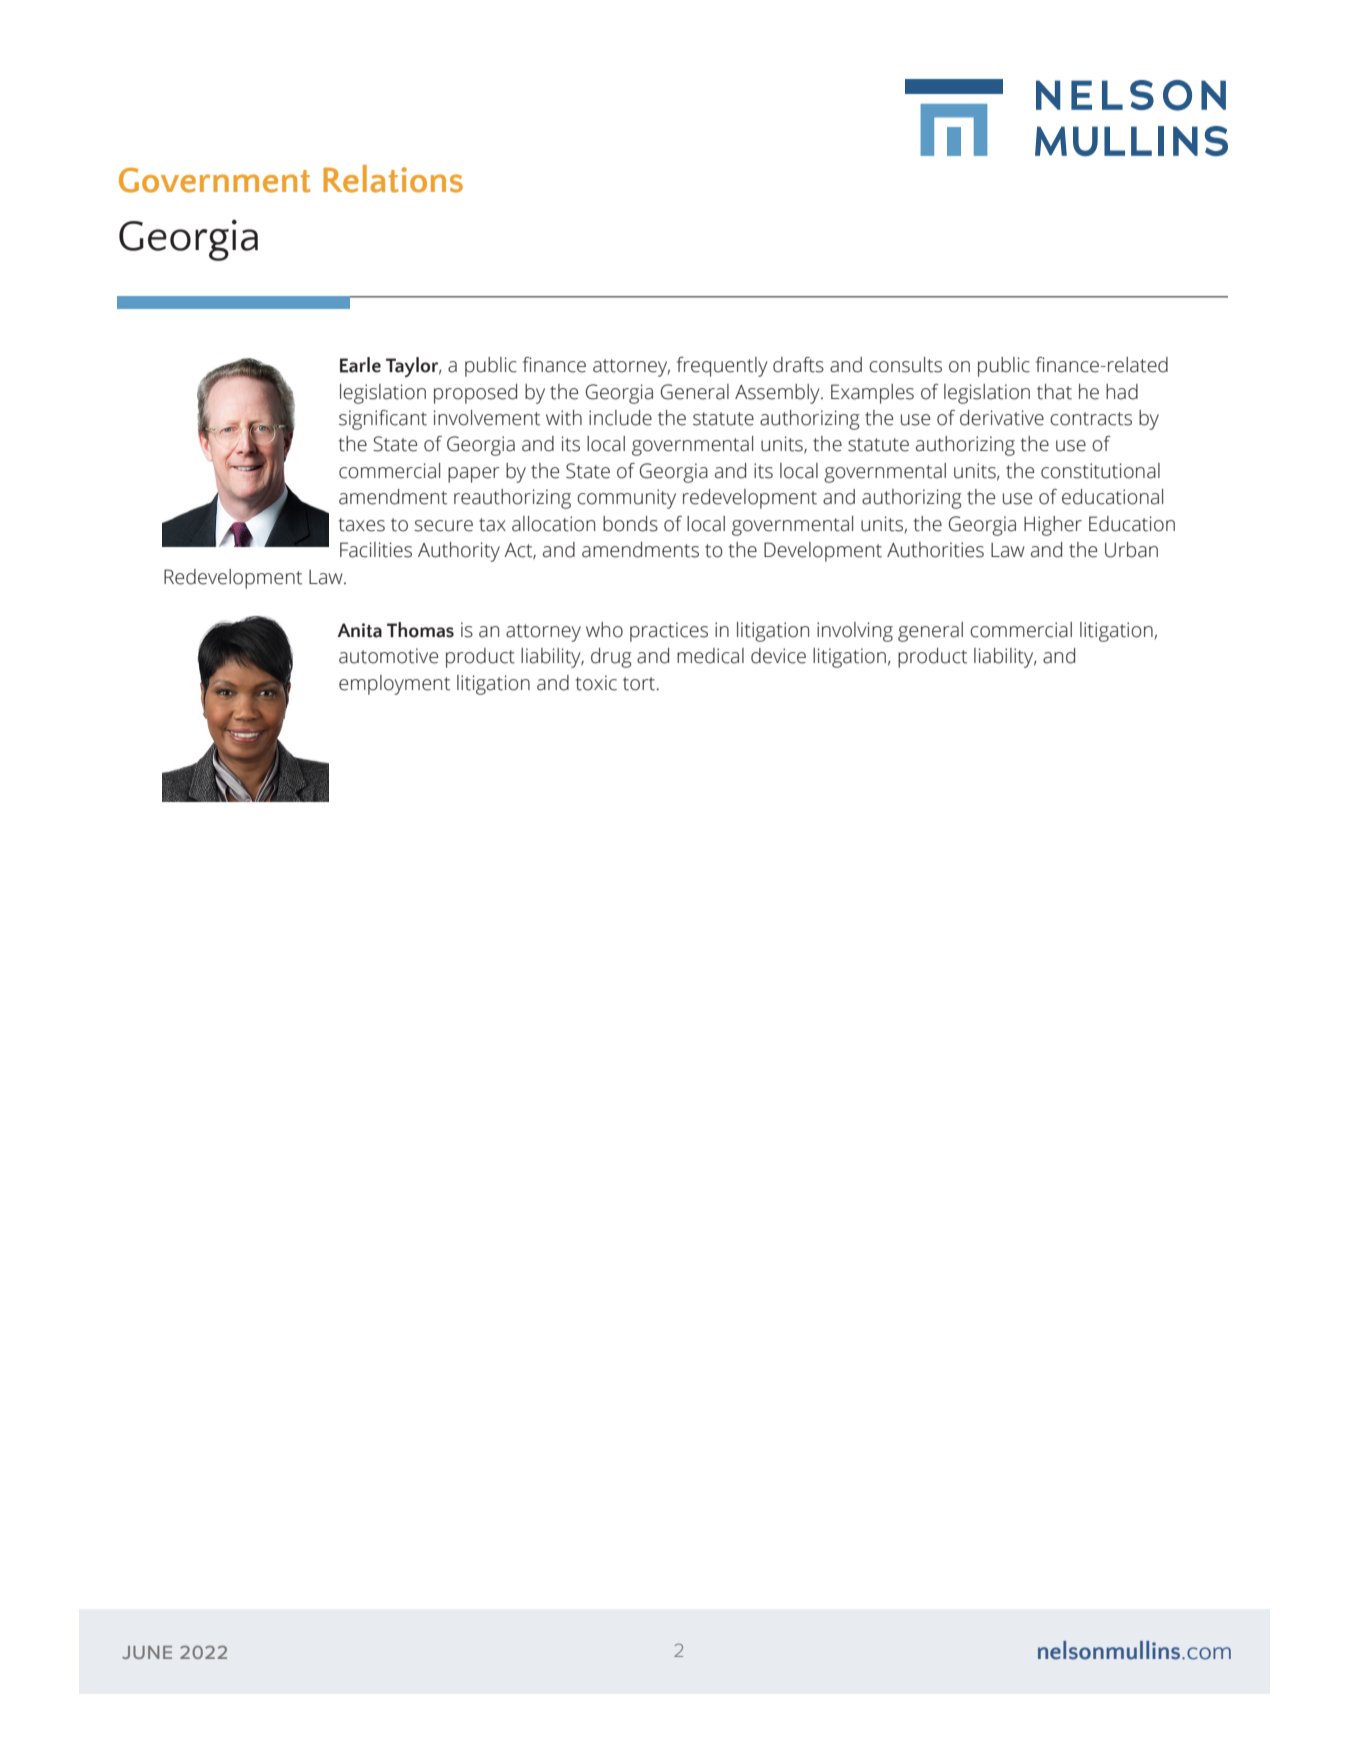 This image has height=1746, width=1349. Describe the element at coordinates (905, 365) in the image. I see `consults` at that location.
